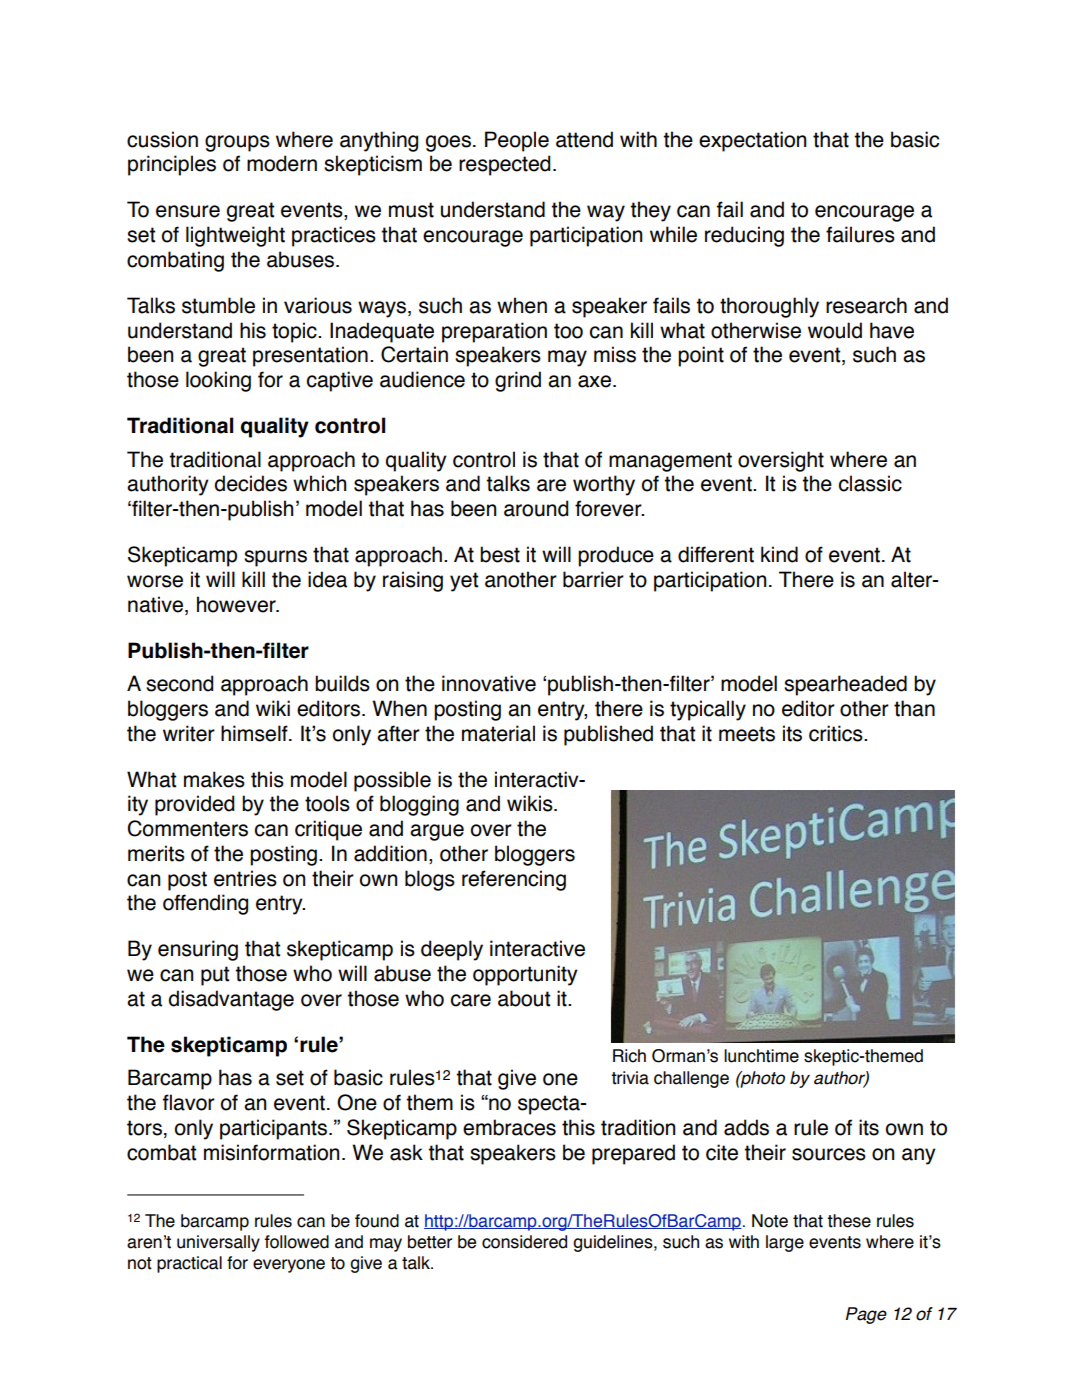 Image resolution: width=1082 pixels, height=1400 pixels. I want to click on modern, so click(282, 163).
